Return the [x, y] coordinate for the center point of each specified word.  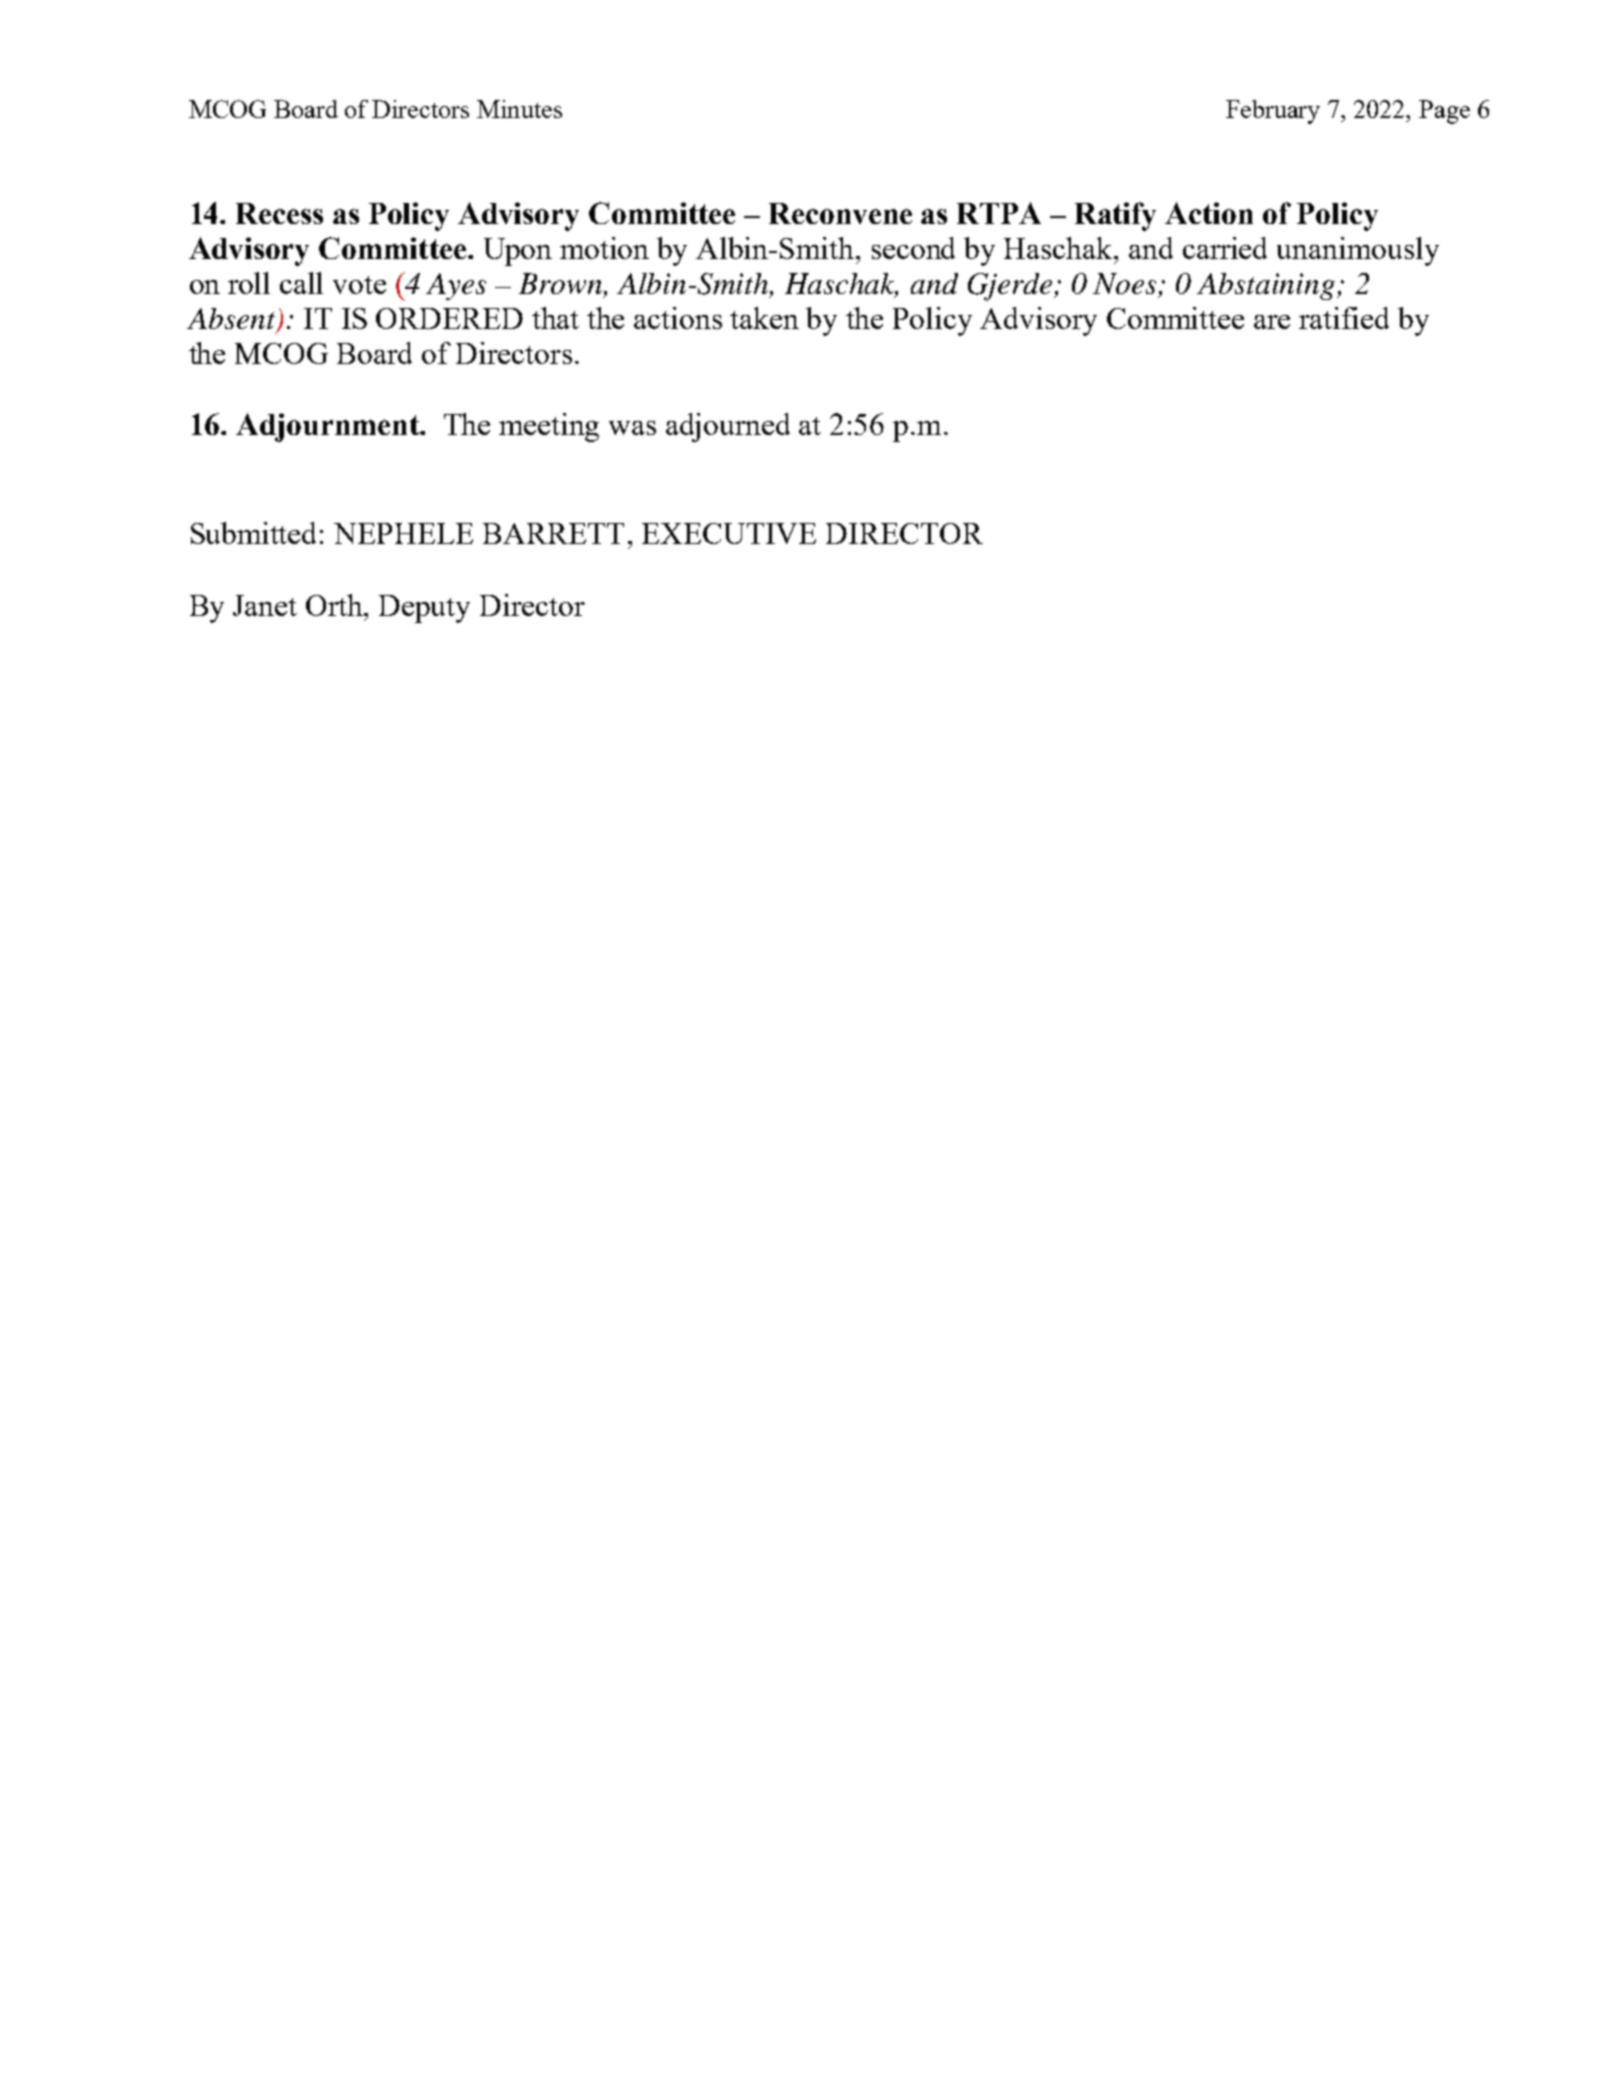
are [1272, 322]
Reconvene [840, 213]
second [913, 248]
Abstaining [1267, 286]
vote [359, 285]
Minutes [519, 109]
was [632, 428]
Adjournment [329, 427]
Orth [336, 605]
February [1273, 112]
